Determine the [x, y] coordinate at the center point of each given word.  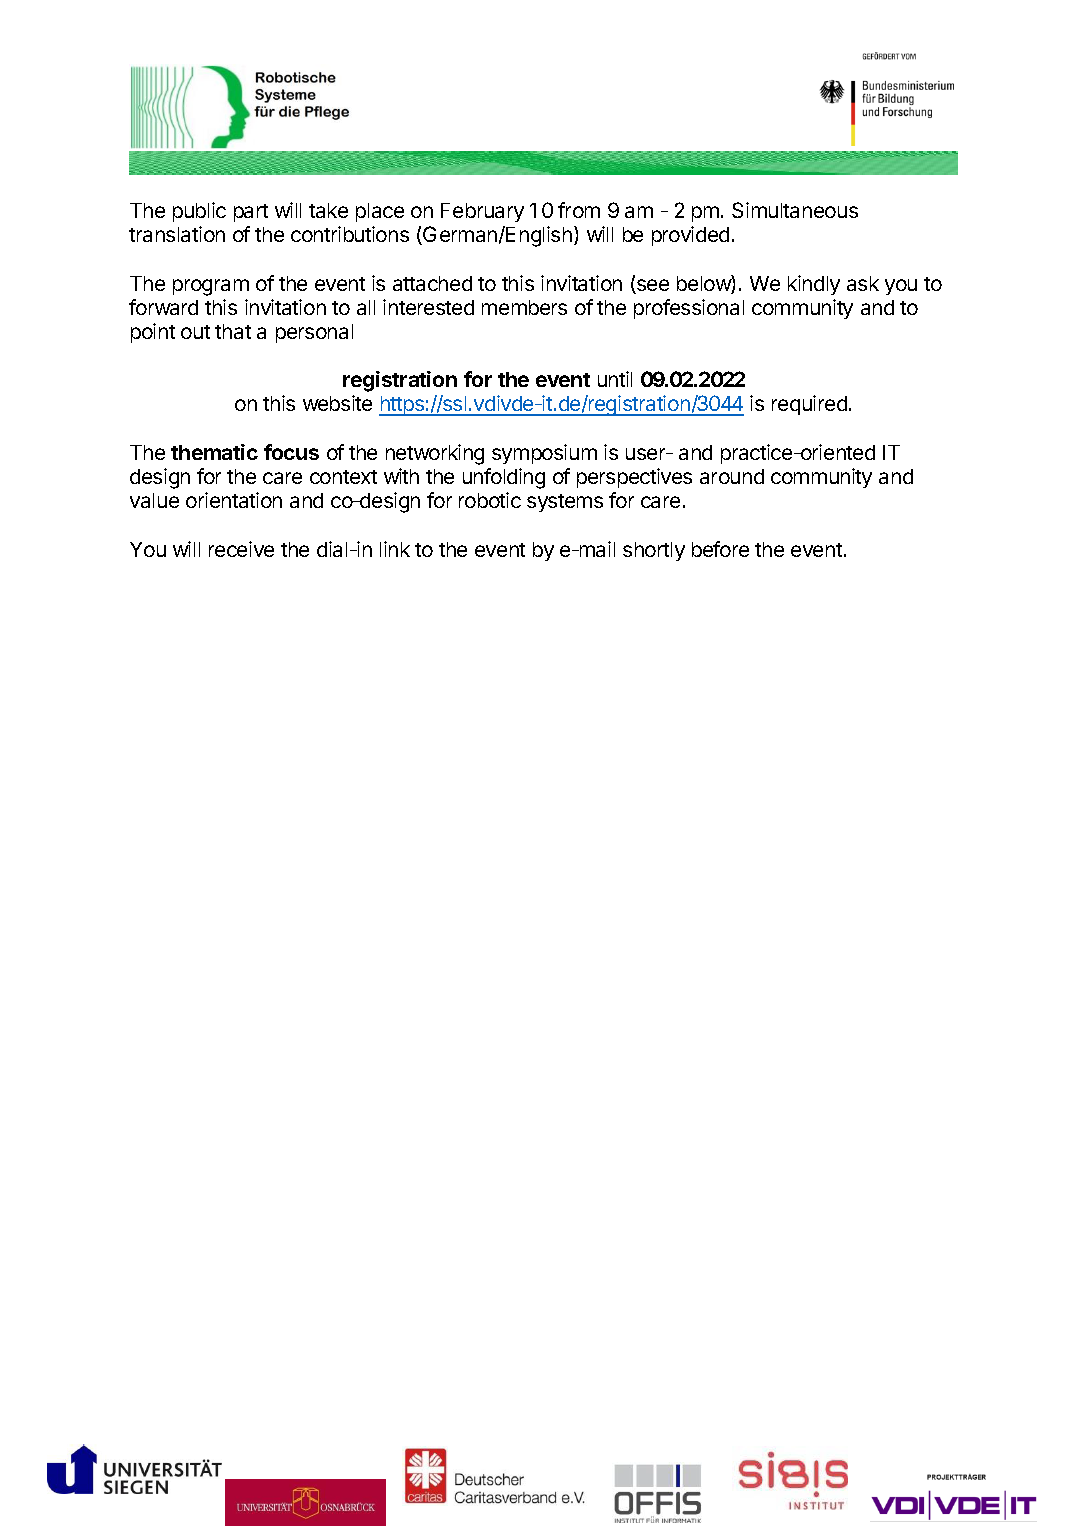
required [809, 405]
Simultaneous [795, 210]
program [211, 287]
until [615, 379]
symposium [544, 454]
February [482, 212]
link [395, 549]
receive [241, 549]
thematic [214, 452]
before [720, 549]
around [732, 476]
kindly [814, 285]
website [337, 403]
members [524, 307]
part [251, 213]
